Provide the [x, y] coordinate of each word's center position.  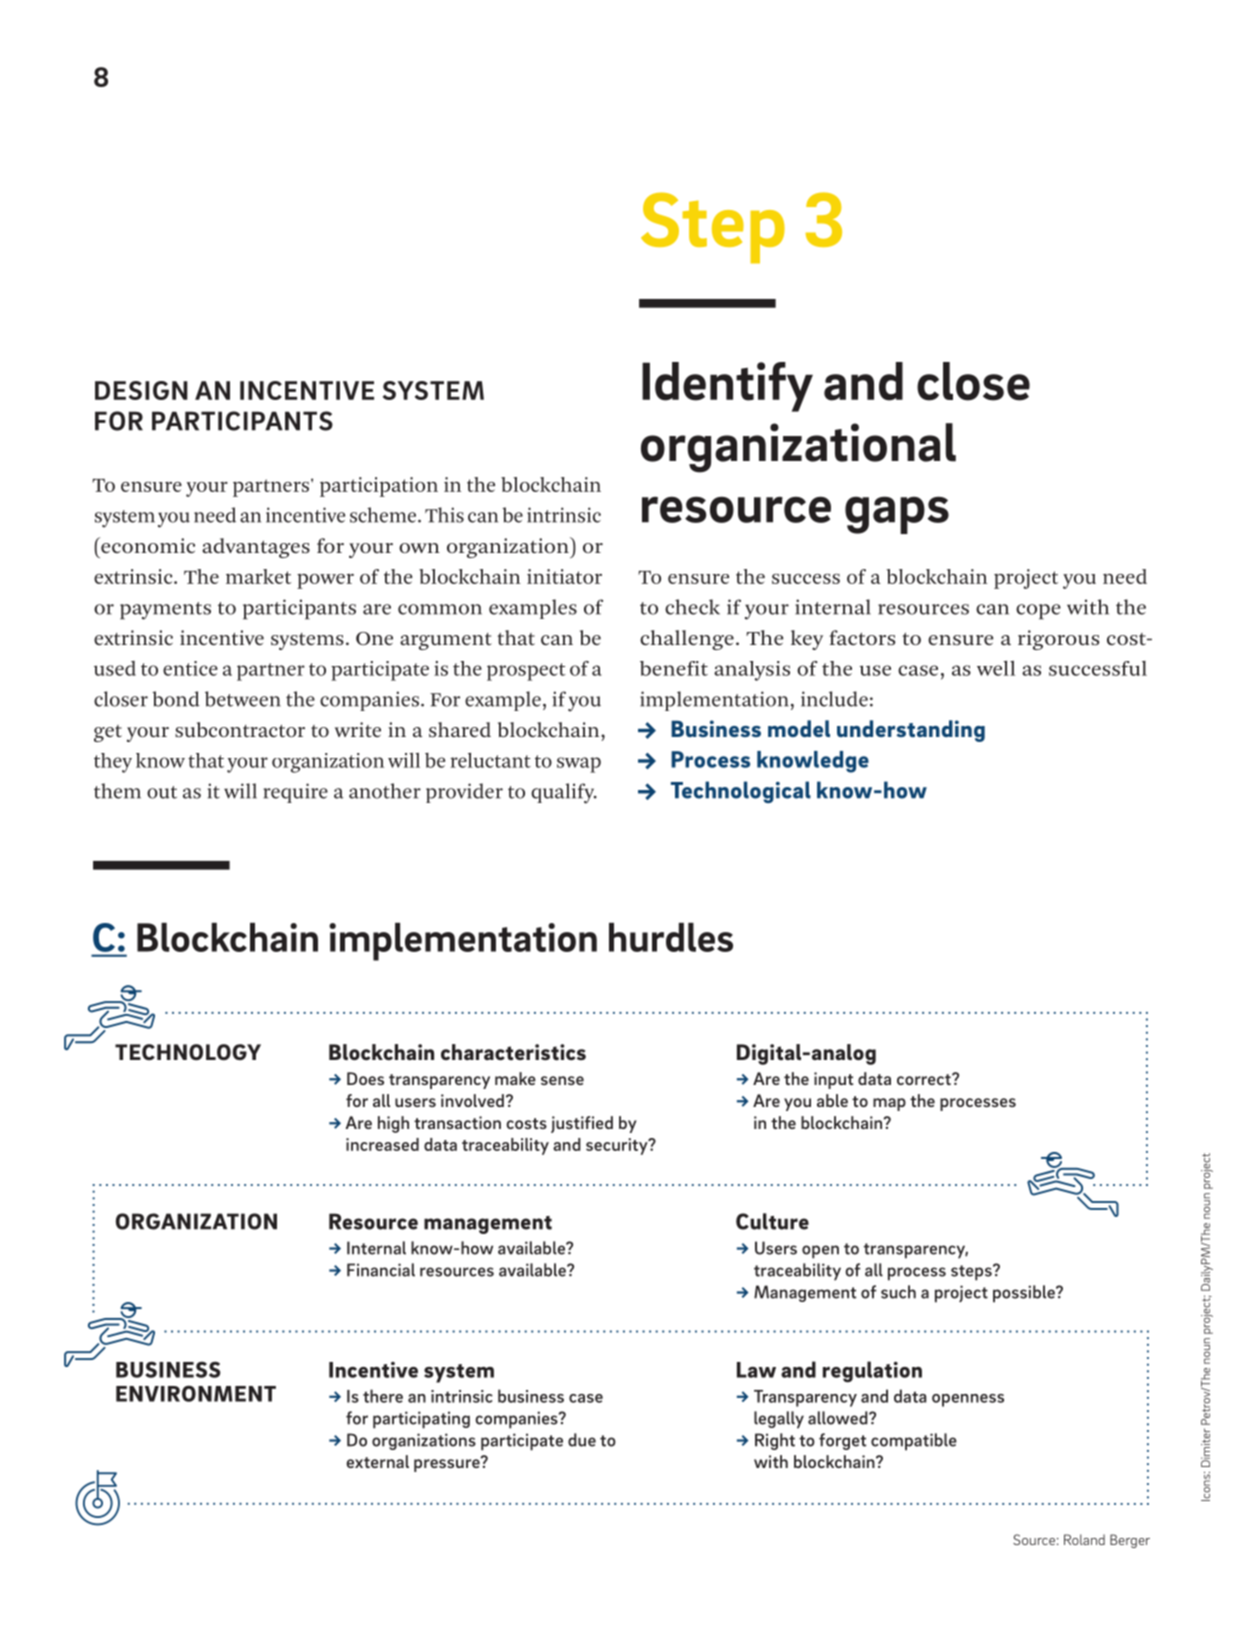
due [582, 1440]
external [377, 1461]
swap [579, 765]
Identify [727, 387]
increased [382, 1144]
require [295, 793]
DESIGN [141, 390]
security [618, 1146]
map [889, 1104]
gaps [897, 515]
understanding [911, 731]
